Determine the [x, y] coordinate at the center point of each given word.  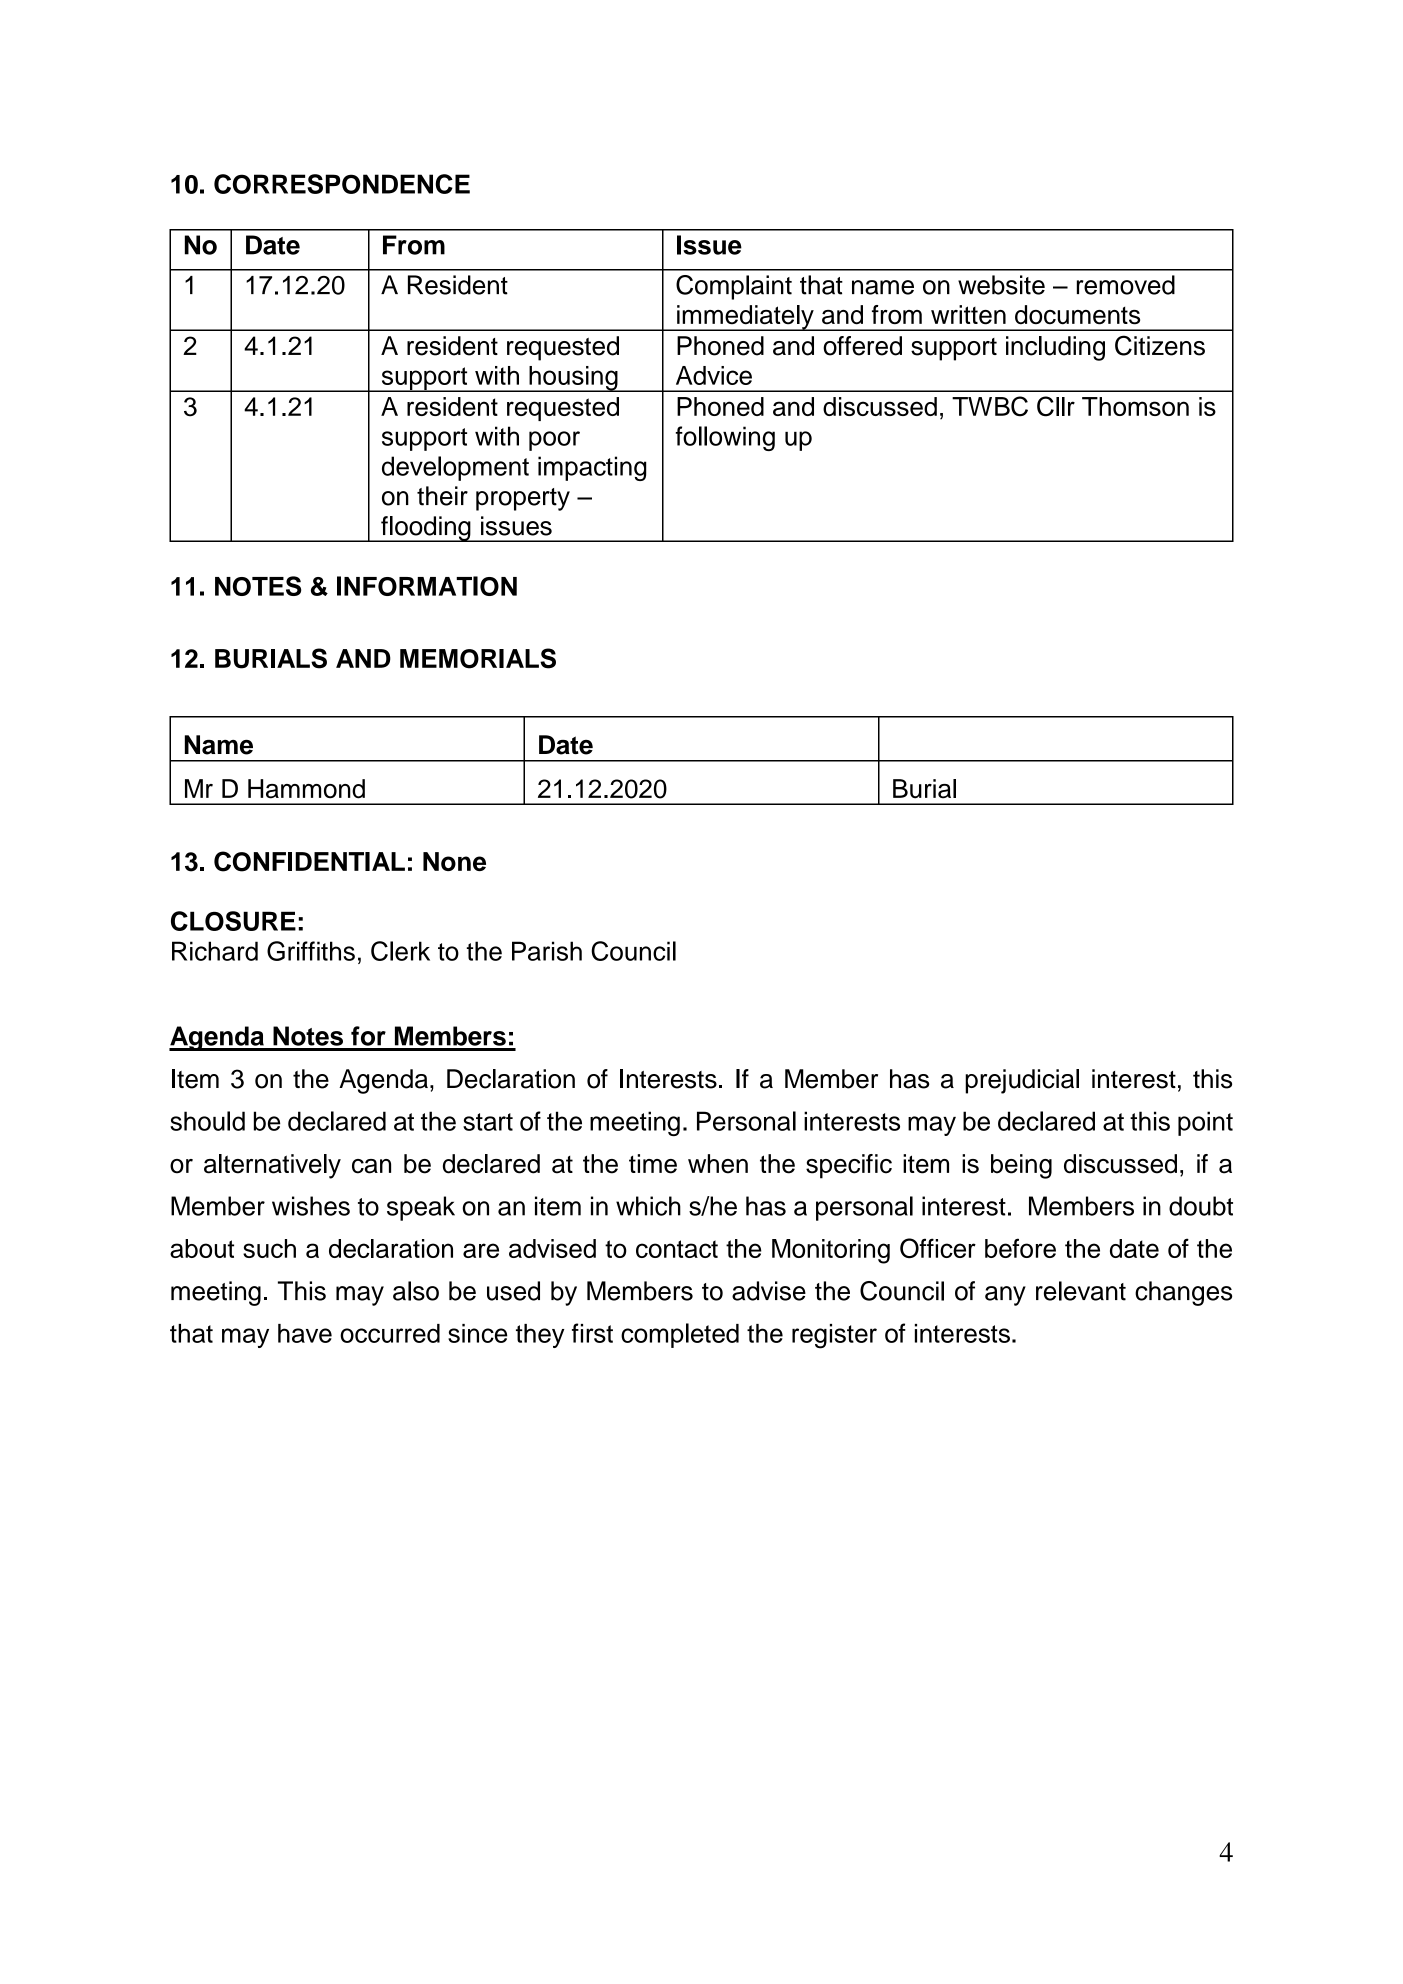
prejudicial [1022, 1081]
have [305, 1333]
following [725, 438]
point [1205, 1123]
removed [1126, 285]
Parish [547, 951]
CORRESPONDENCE [342, 184]
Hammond [306, 789]
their [442, 496]
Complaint [734, 287]
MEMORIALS [478, 658]
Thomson [1135, 406]
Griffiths [311, 951]
